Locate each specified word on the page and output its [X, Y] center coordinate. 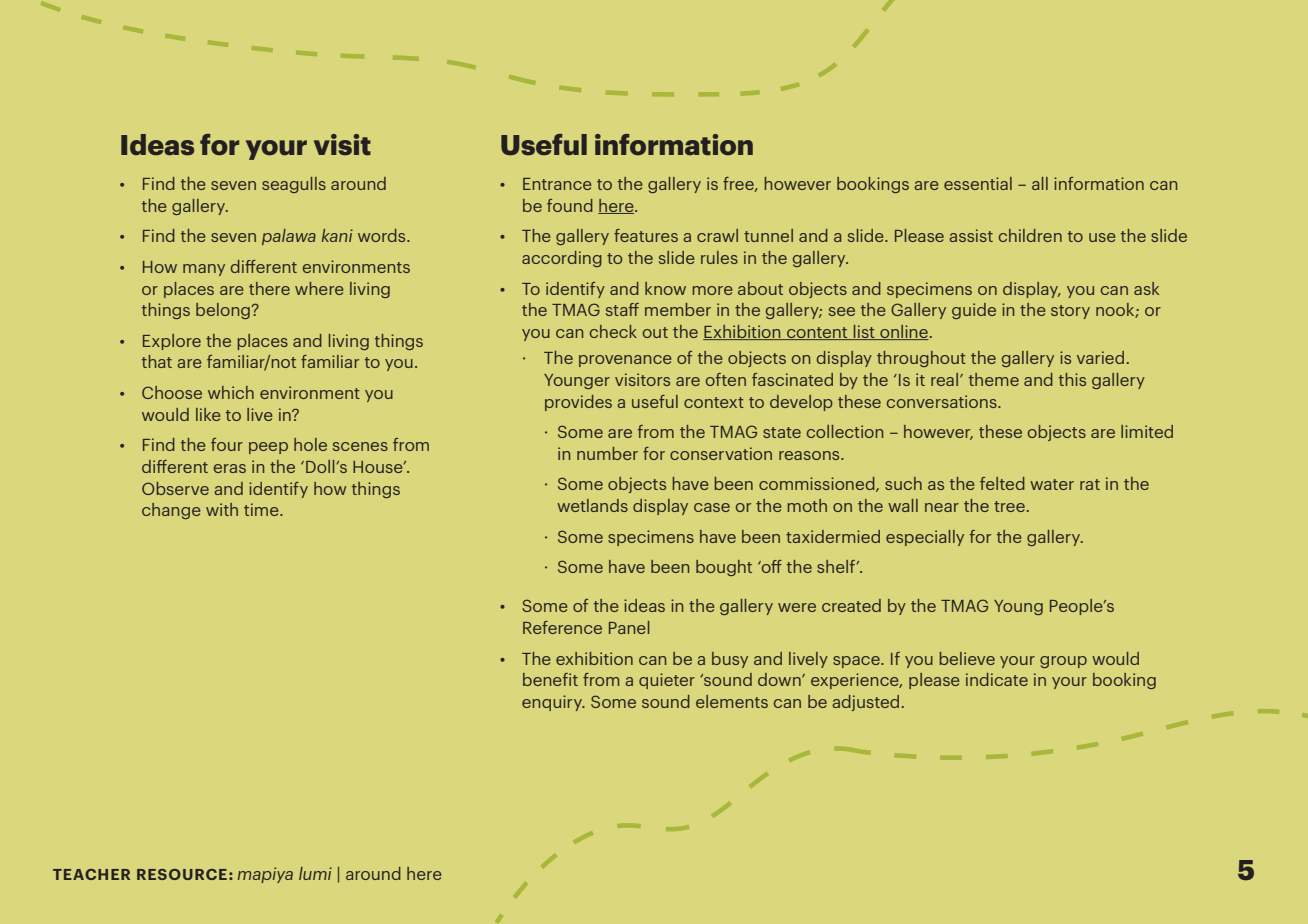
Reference [562, 627]
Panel [629, 627]
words [383, 235]
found [570, 205]
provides [578, 403]
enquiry [553, 703]
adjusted [865, 703]
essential [978, 183]
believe [967, 658]
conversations [943, 401]
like [208, 414]
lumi [315, 873]
